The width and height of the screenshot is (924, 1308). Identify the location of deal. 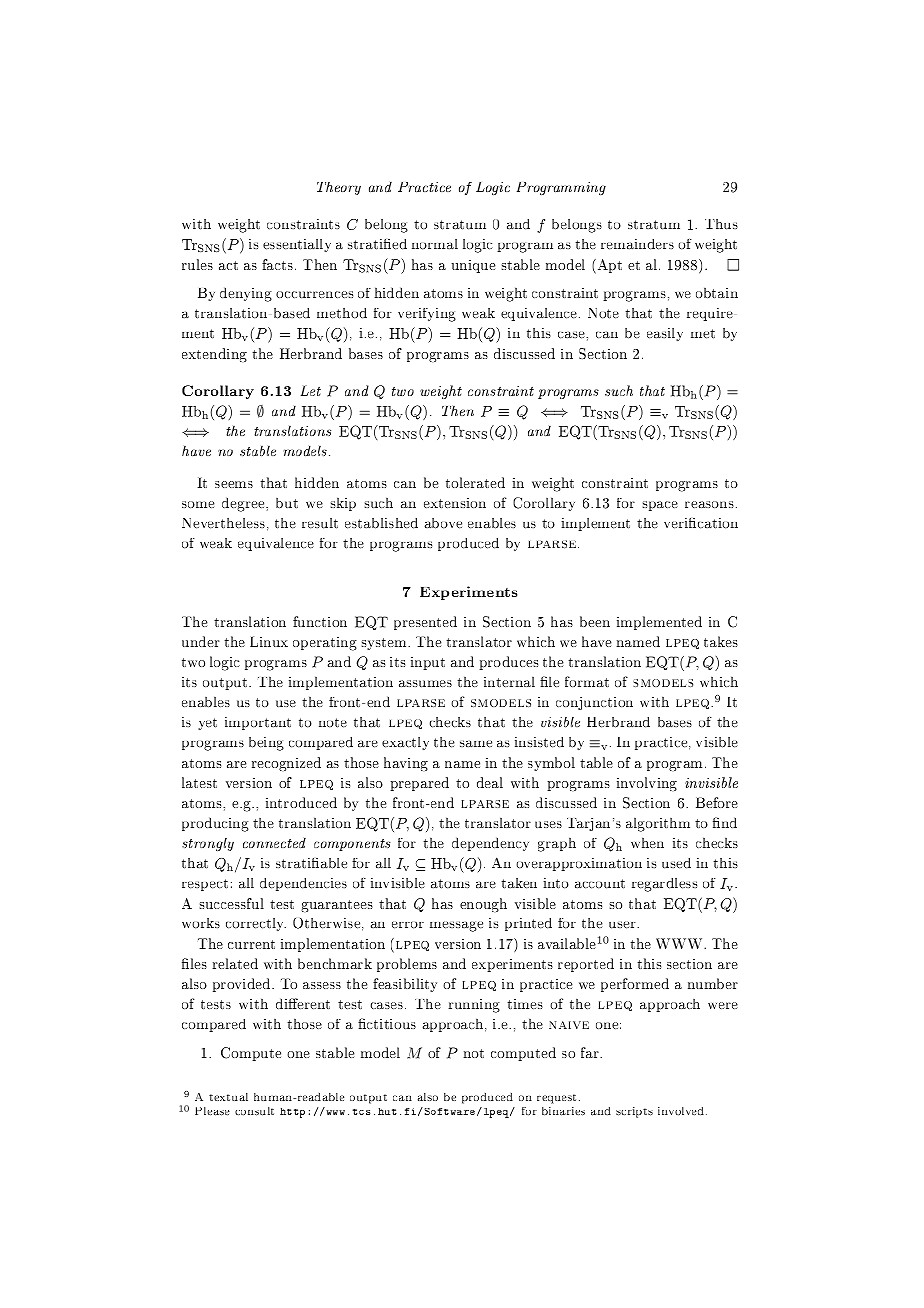
(490, 782).
